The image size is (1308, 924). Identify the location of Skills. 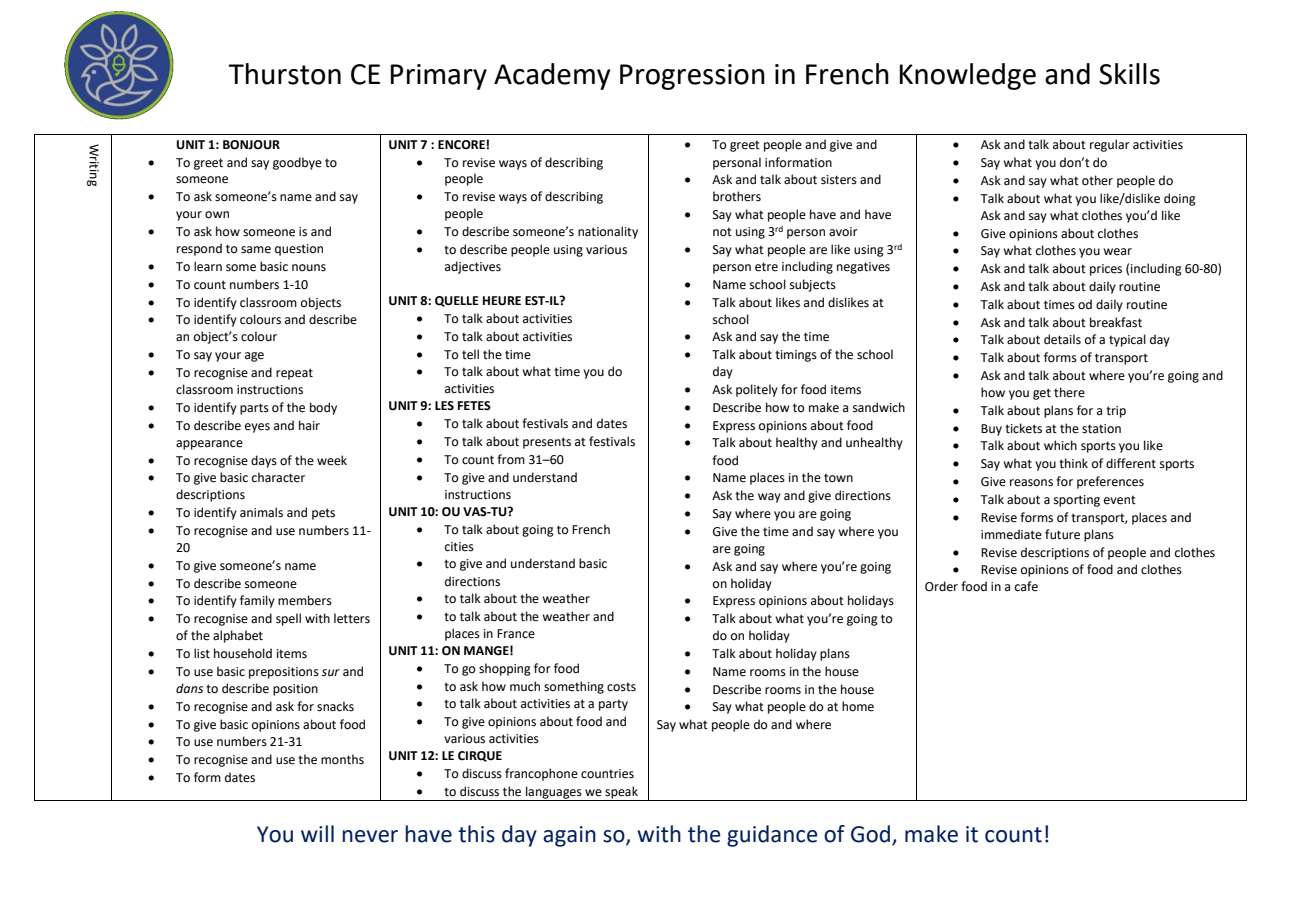
(1129, 74).
